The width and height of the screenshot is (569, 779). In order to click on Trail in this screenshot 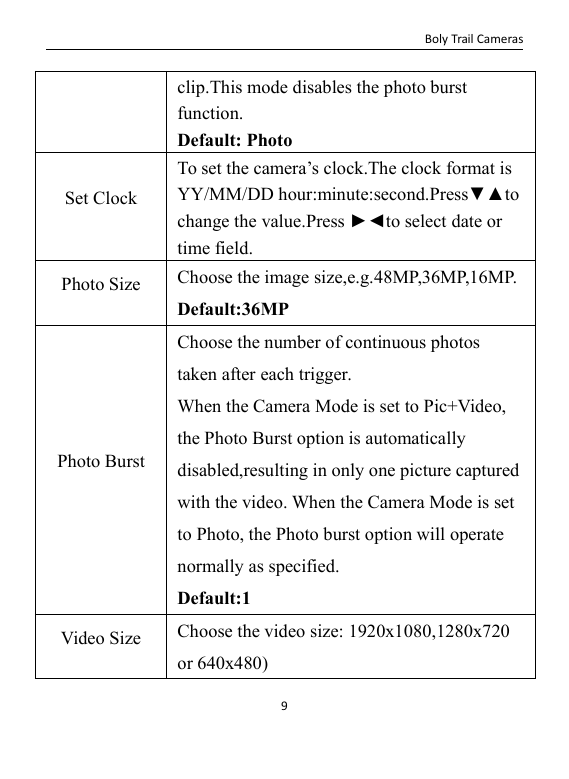, I will do `click(462, 38)`.
